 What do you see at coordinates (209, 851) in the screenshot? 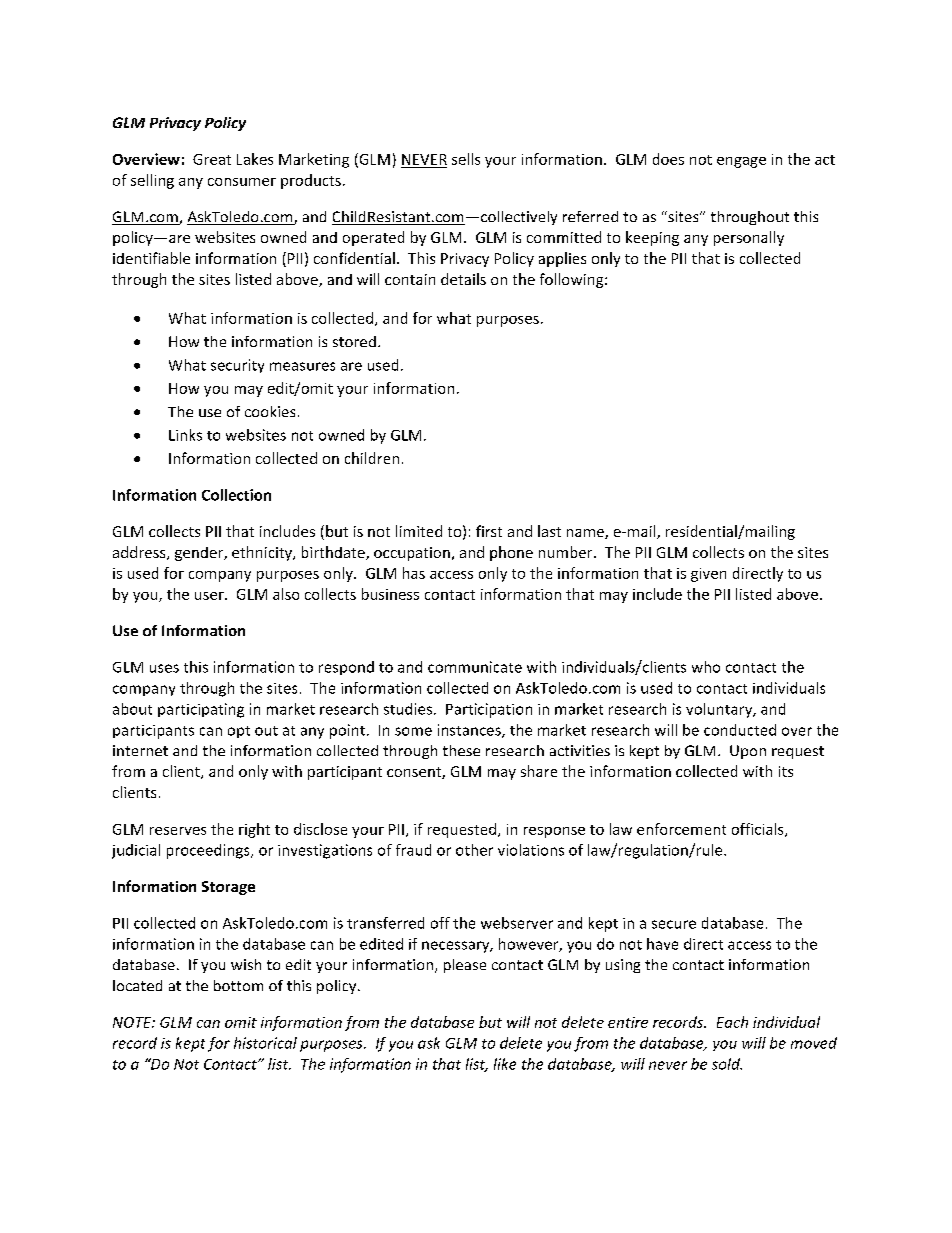
I see `proceedings` at bounding box center [209, 851].
